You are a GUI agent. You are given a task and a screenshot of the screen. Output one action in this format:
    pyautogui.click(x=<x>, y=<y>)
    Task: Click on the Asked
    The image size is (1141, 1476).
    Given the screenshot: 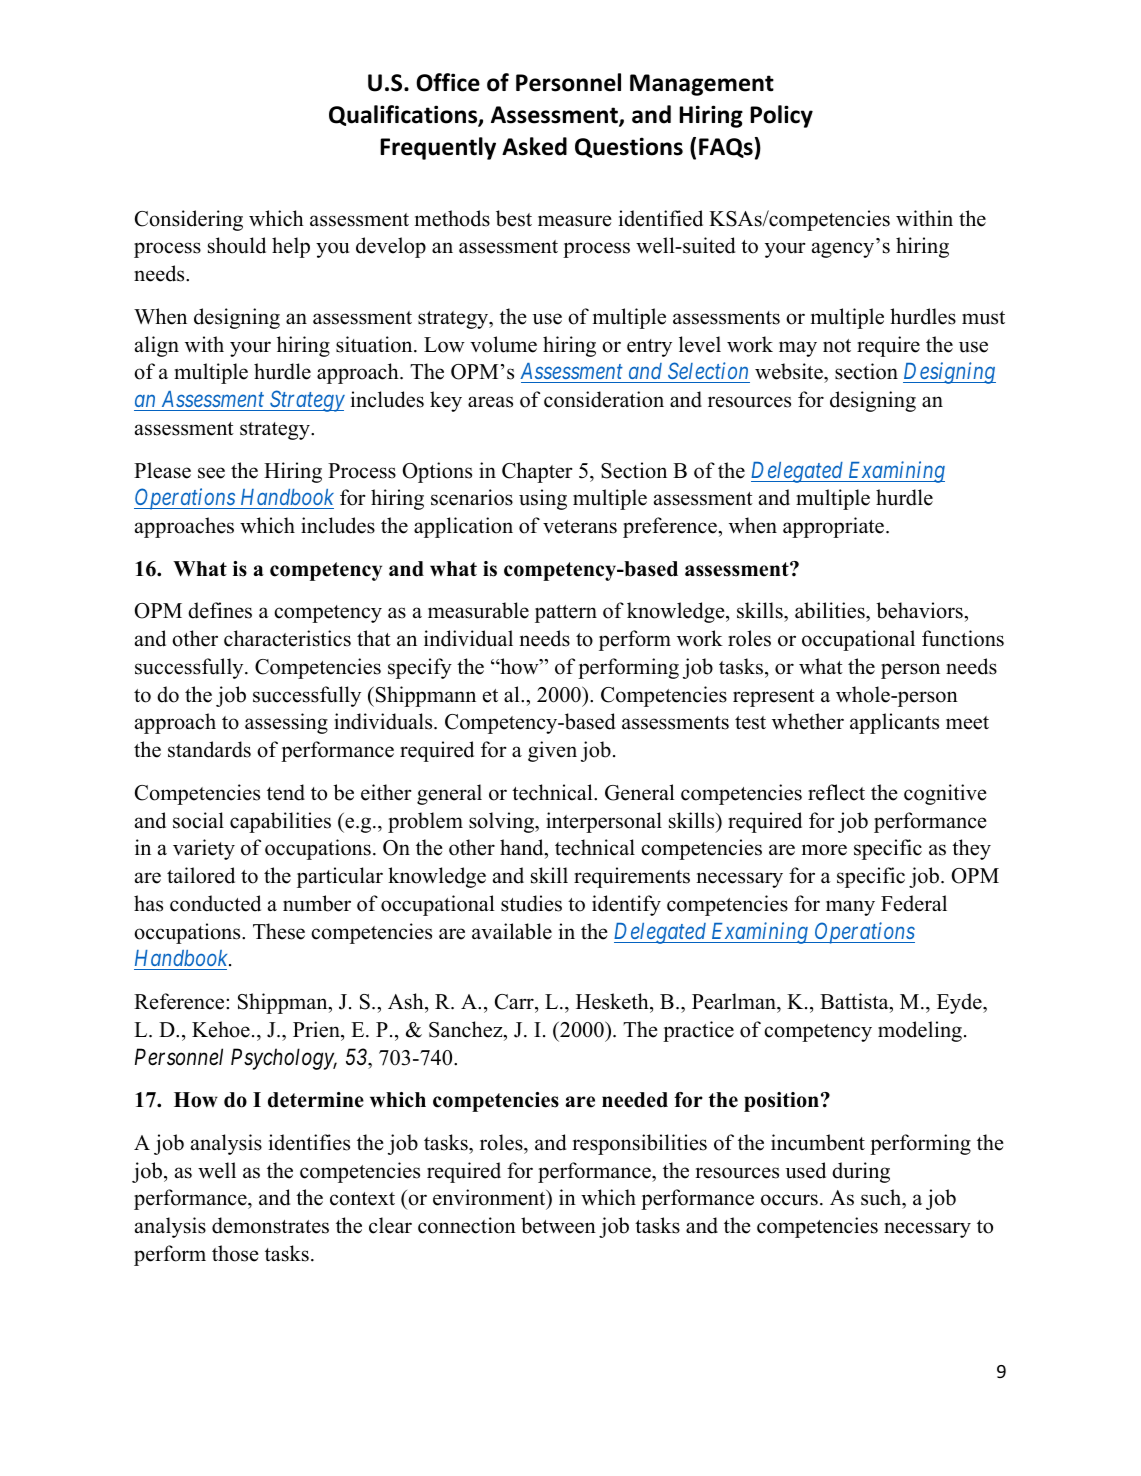 What is the action you would take?
    pyautogui.click(x=534, y=146)
